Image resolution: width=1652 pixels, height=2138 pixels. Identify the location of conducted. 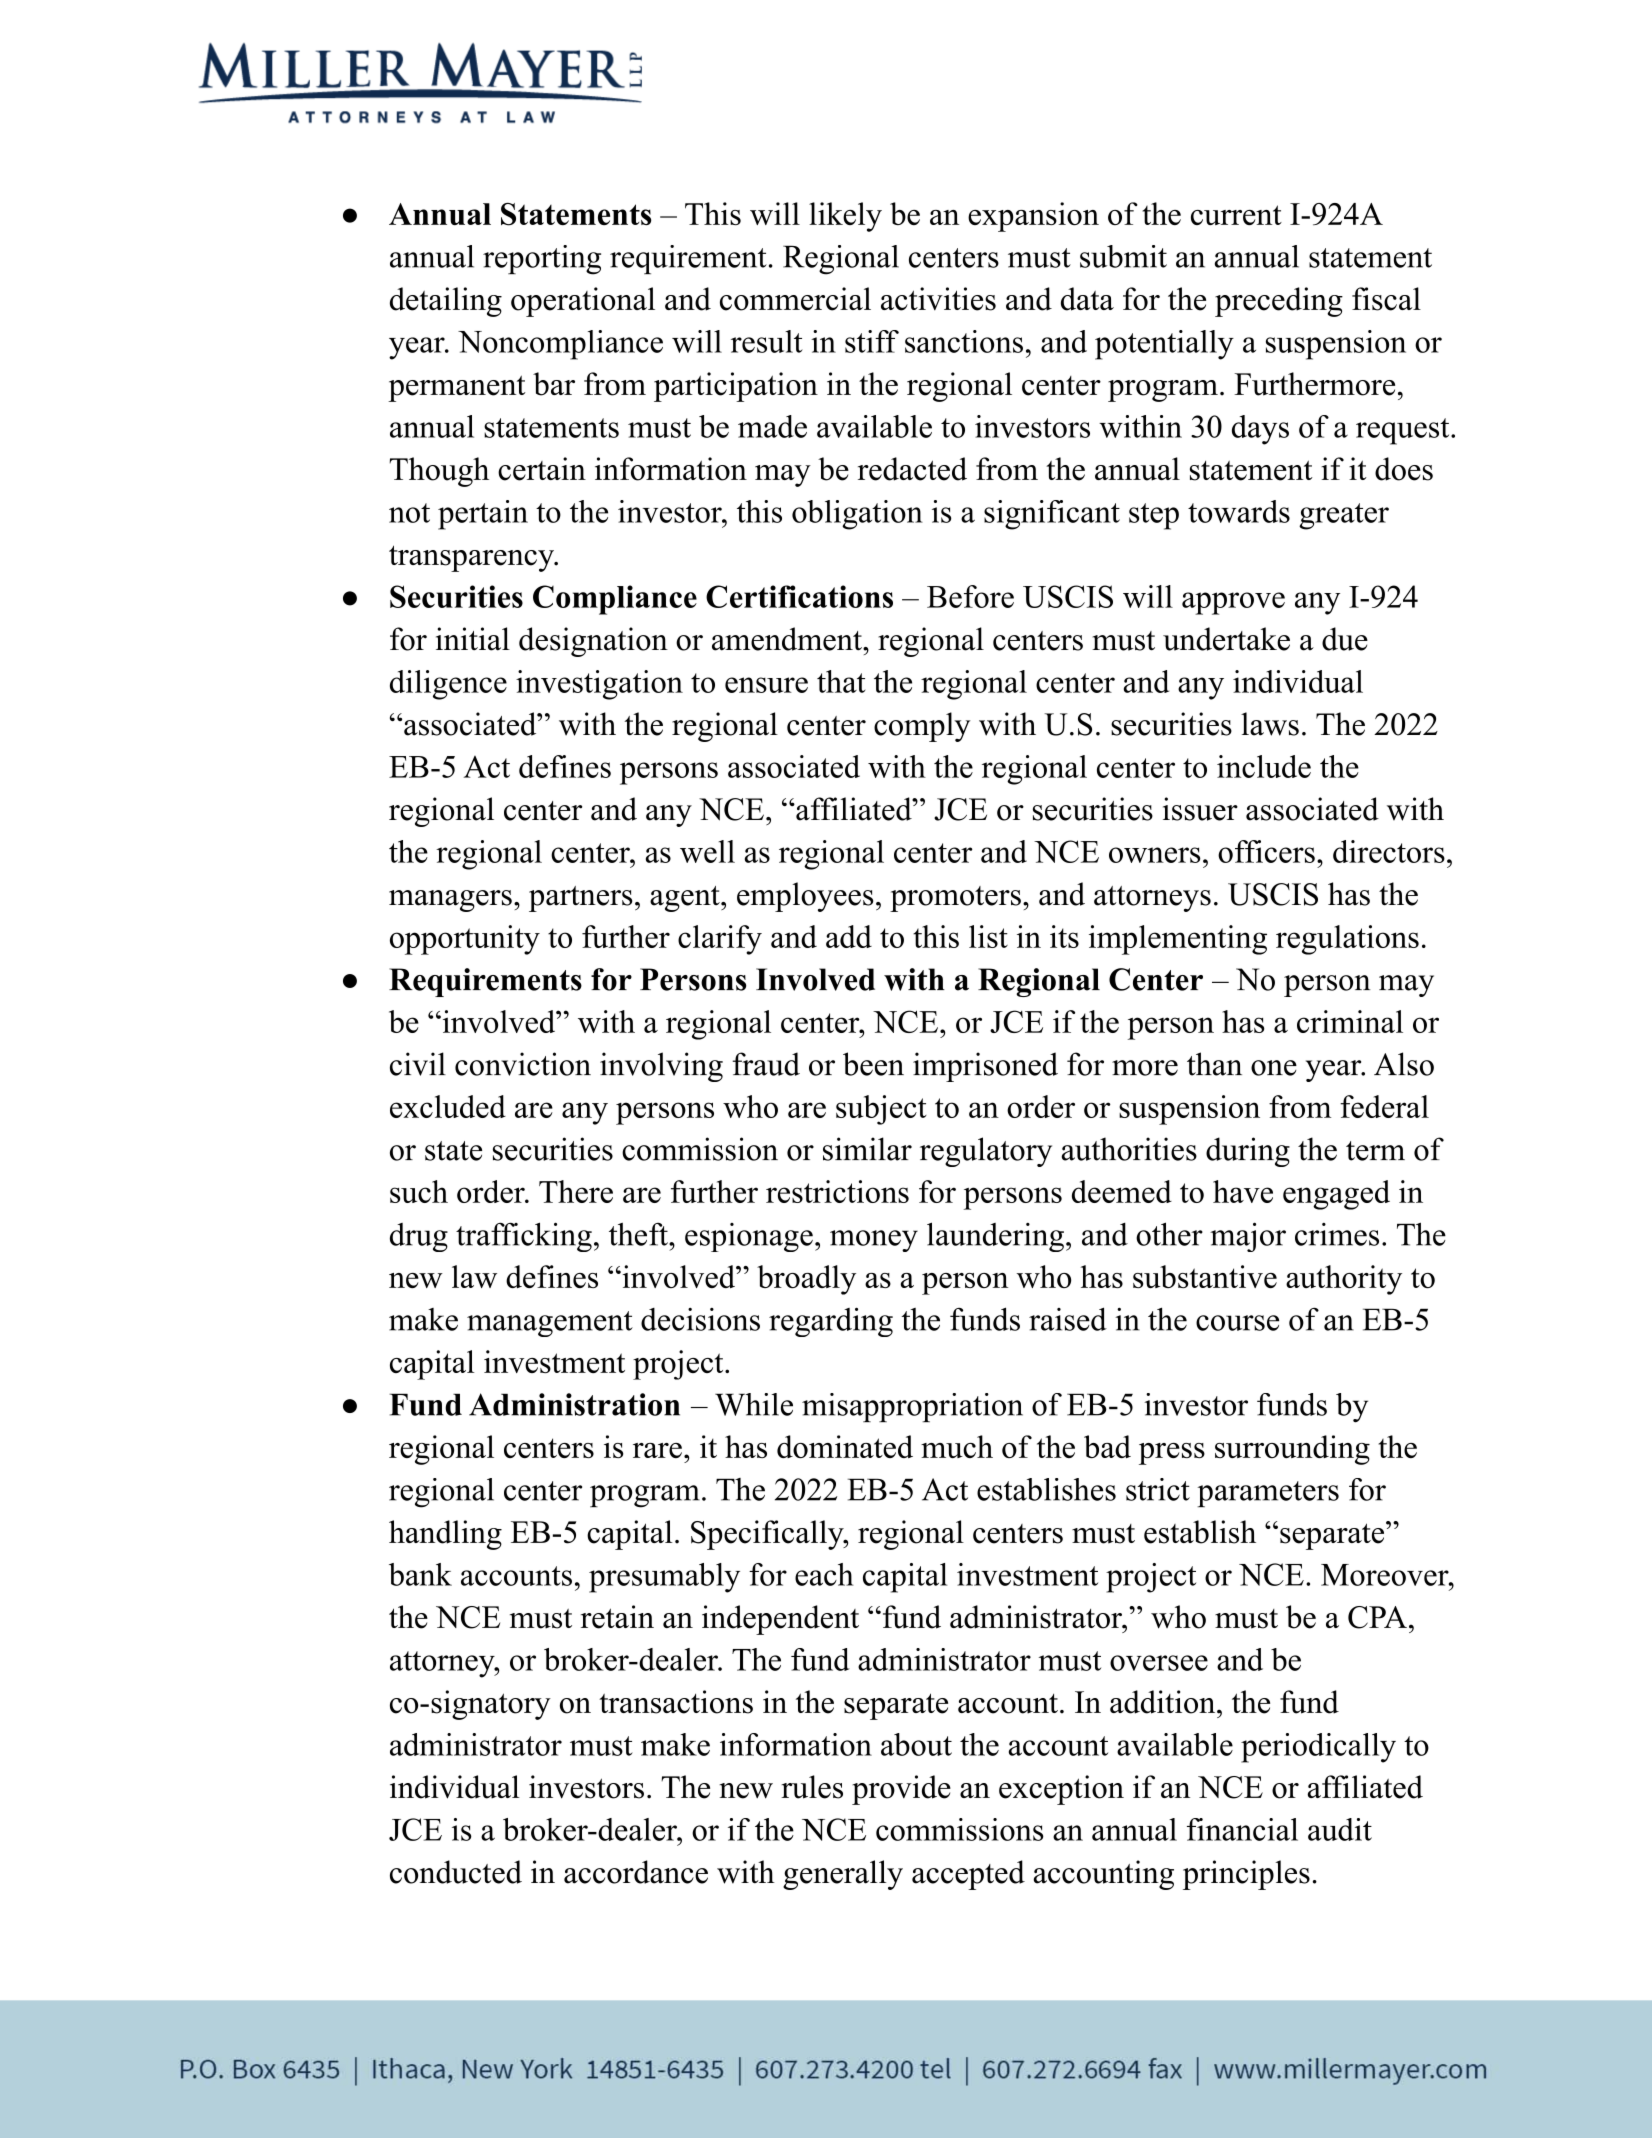
(456, 1872).
